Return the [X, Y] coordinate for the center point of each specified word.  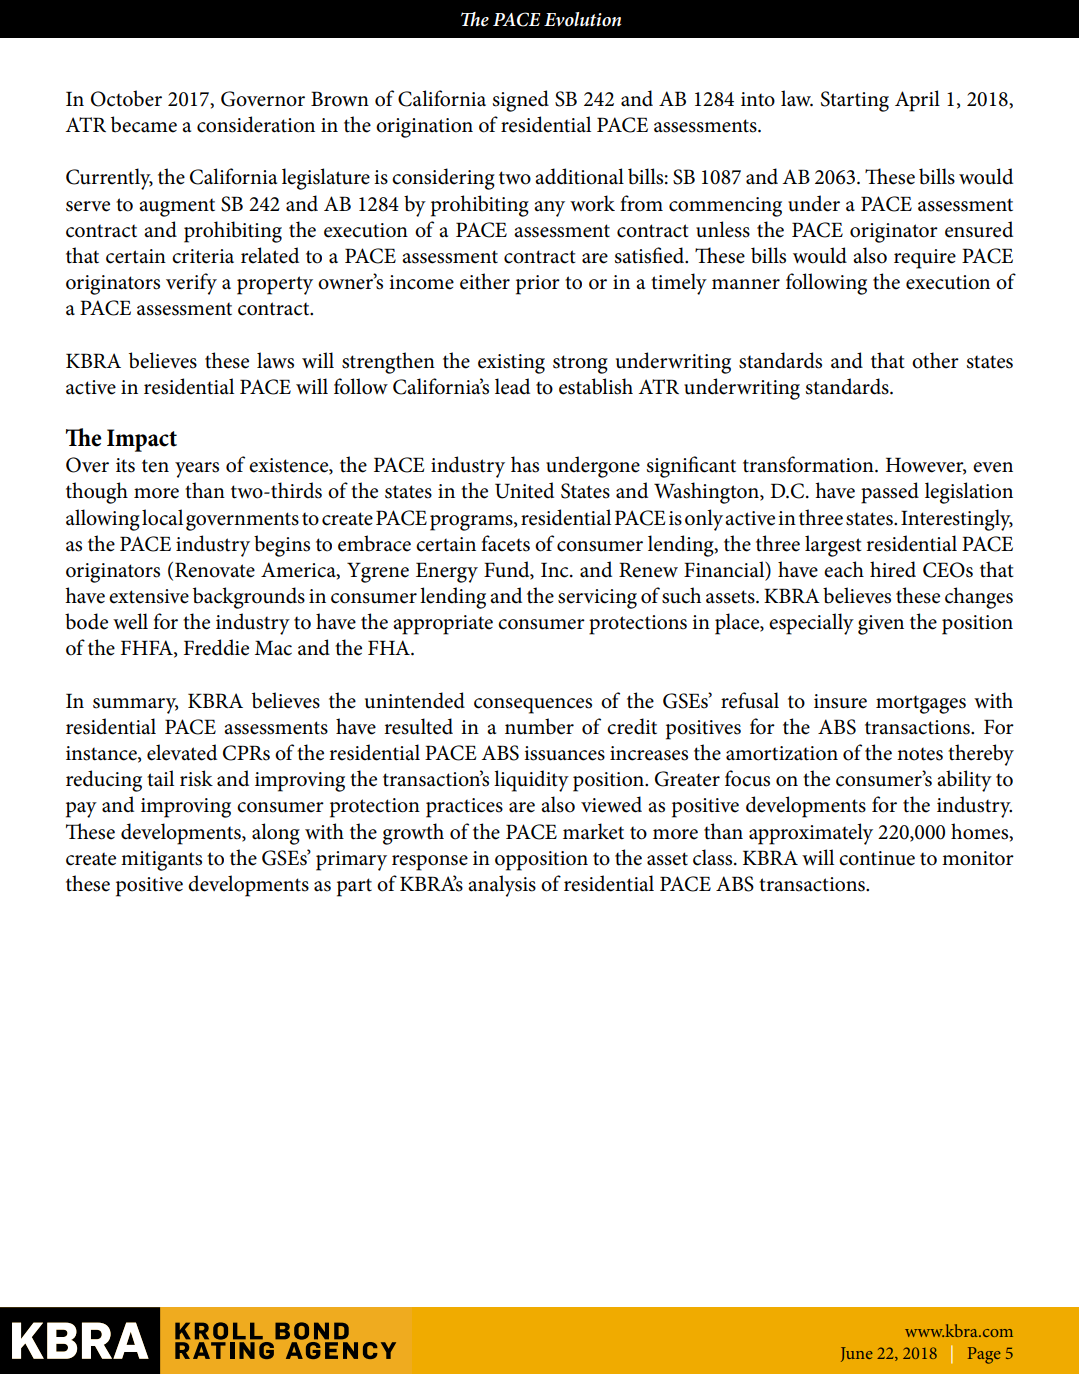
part [354, 887]
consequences [533, 706]
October [126, 98]
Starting [855, 101]
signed [521, 101]
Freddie [216, 647]
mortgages [921, 704]
